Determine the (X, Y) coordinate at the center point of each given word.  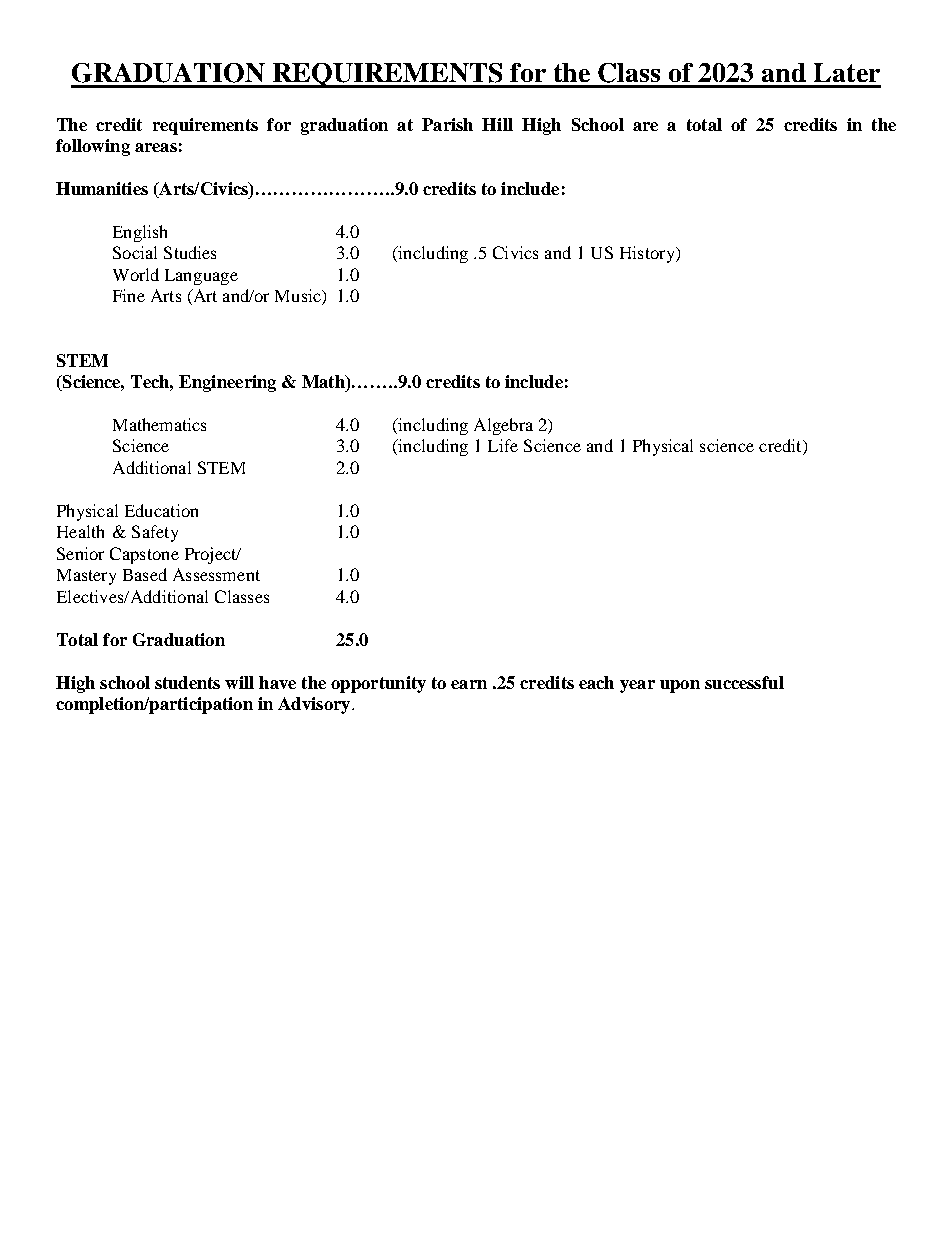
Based (145, 574)
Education (161, 510)
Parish (447, 124)
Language (201, 277)
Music (299, 297)
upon (680, 686)
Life (503, 445)
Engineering (227, 383)
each (596, 682)
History (648, 254)
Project (212, 555)
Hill (497, 124)
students (187, 682)
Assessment (216, 574)
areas (156, 147)
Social (135, 252)
